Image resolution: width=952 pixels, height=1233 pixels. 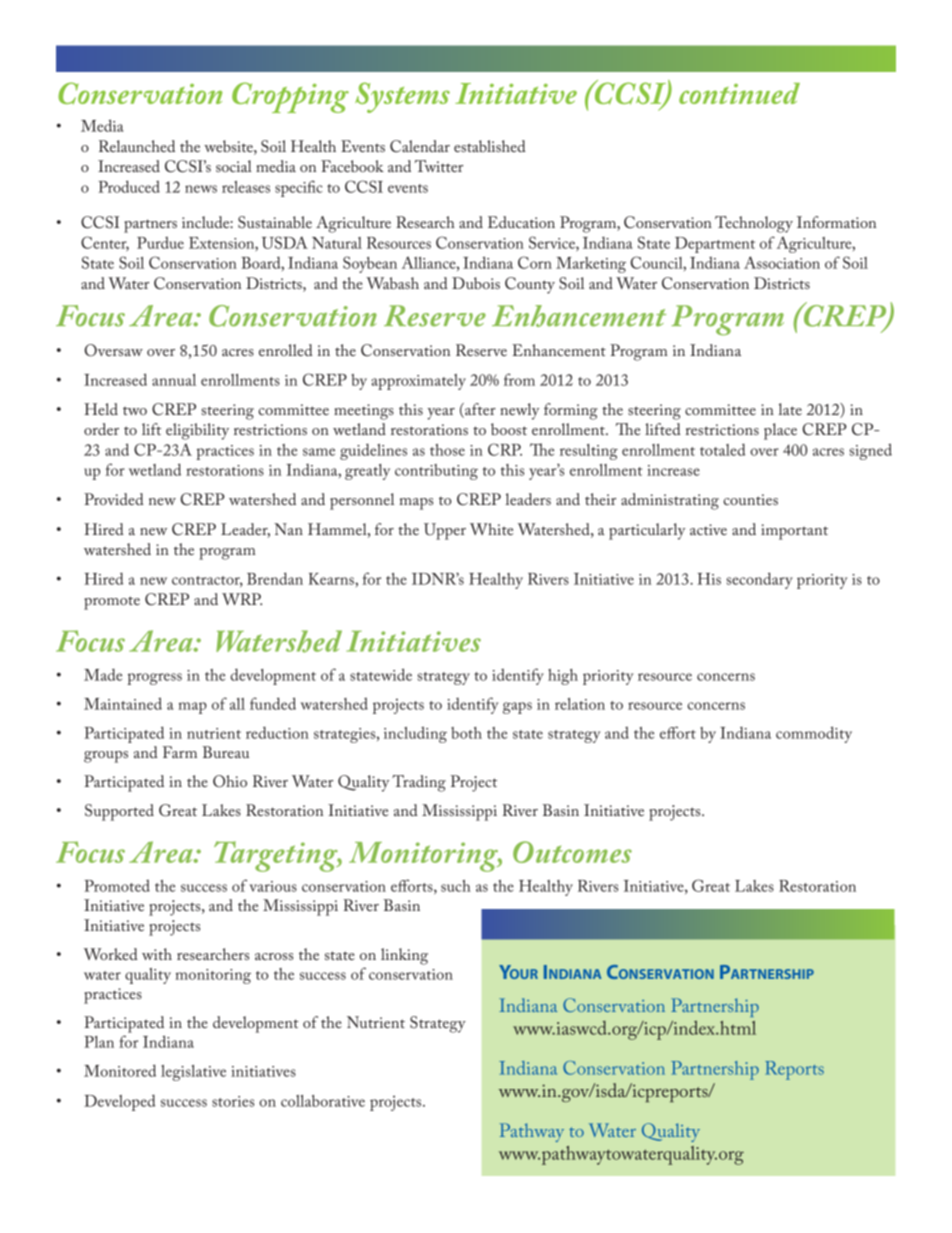 What do you see at coordinates (780, 431) in the page?
I see `place` at bounding box center [780, 431].
